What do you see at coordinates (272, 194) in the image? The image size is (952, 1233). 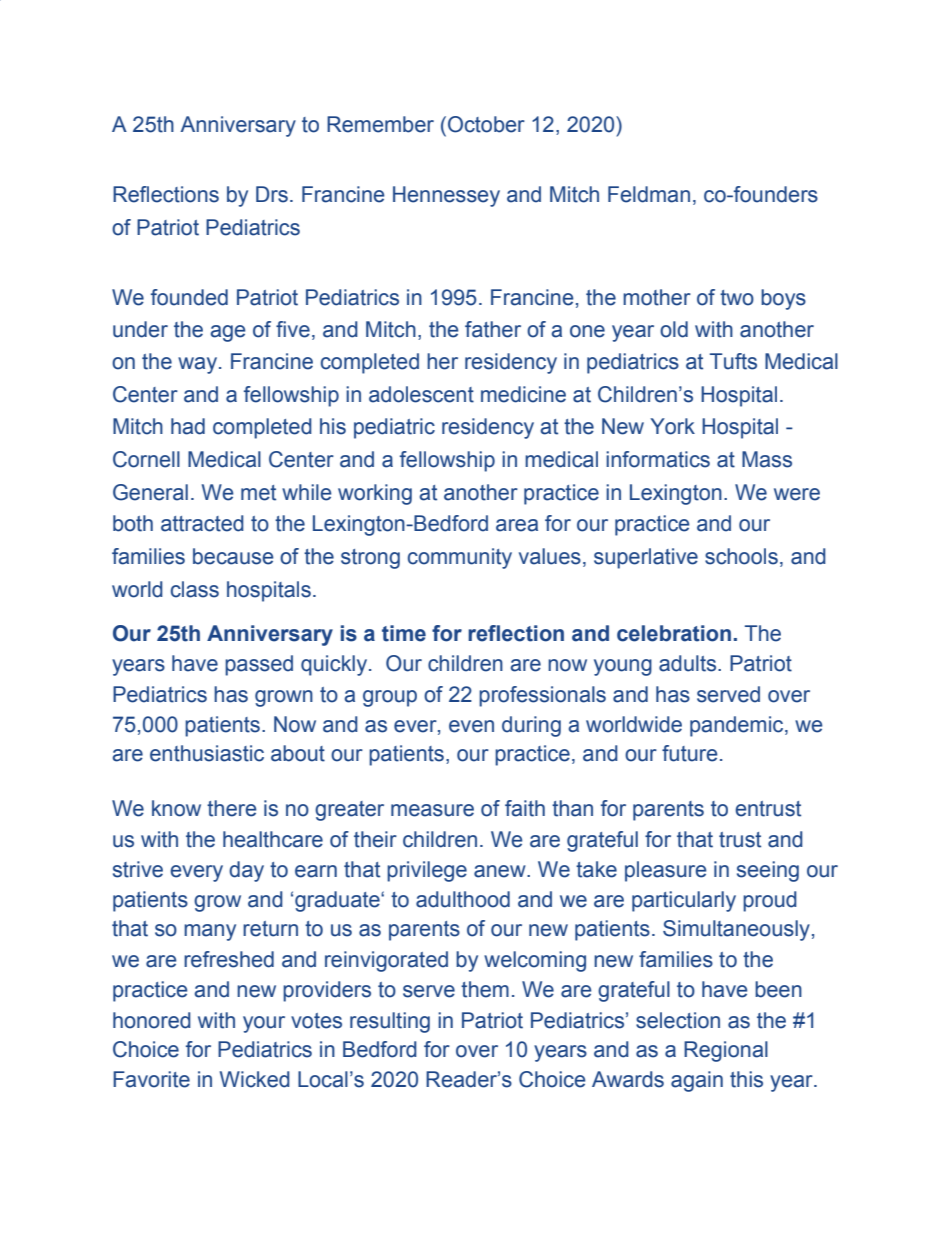 I see `Drs` at bounding box center [272, 194].
